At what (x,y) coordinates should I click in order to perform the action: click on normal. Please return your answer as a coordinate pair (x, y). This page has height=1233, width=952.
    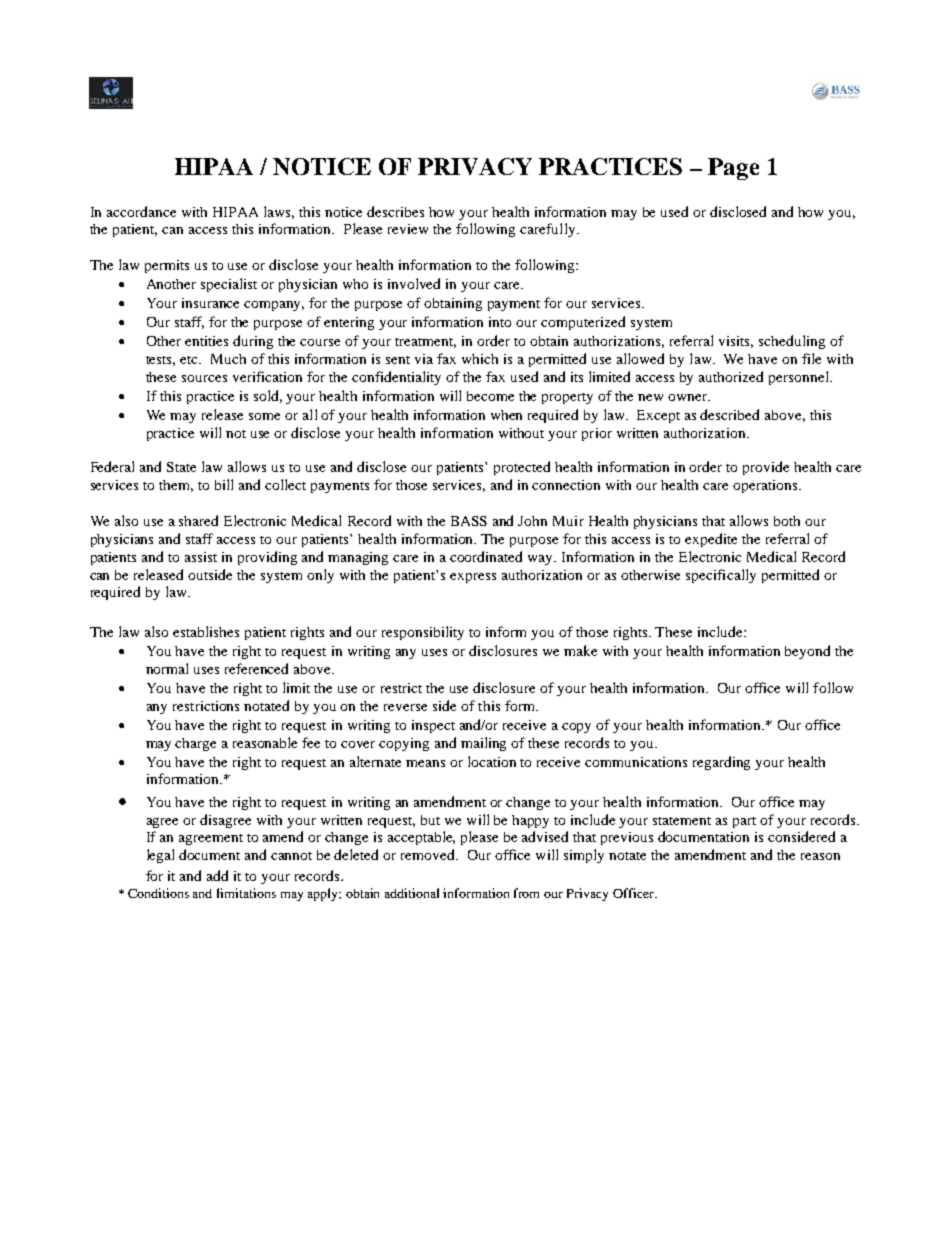
    Looking at the image, I should click on (167, 668).
